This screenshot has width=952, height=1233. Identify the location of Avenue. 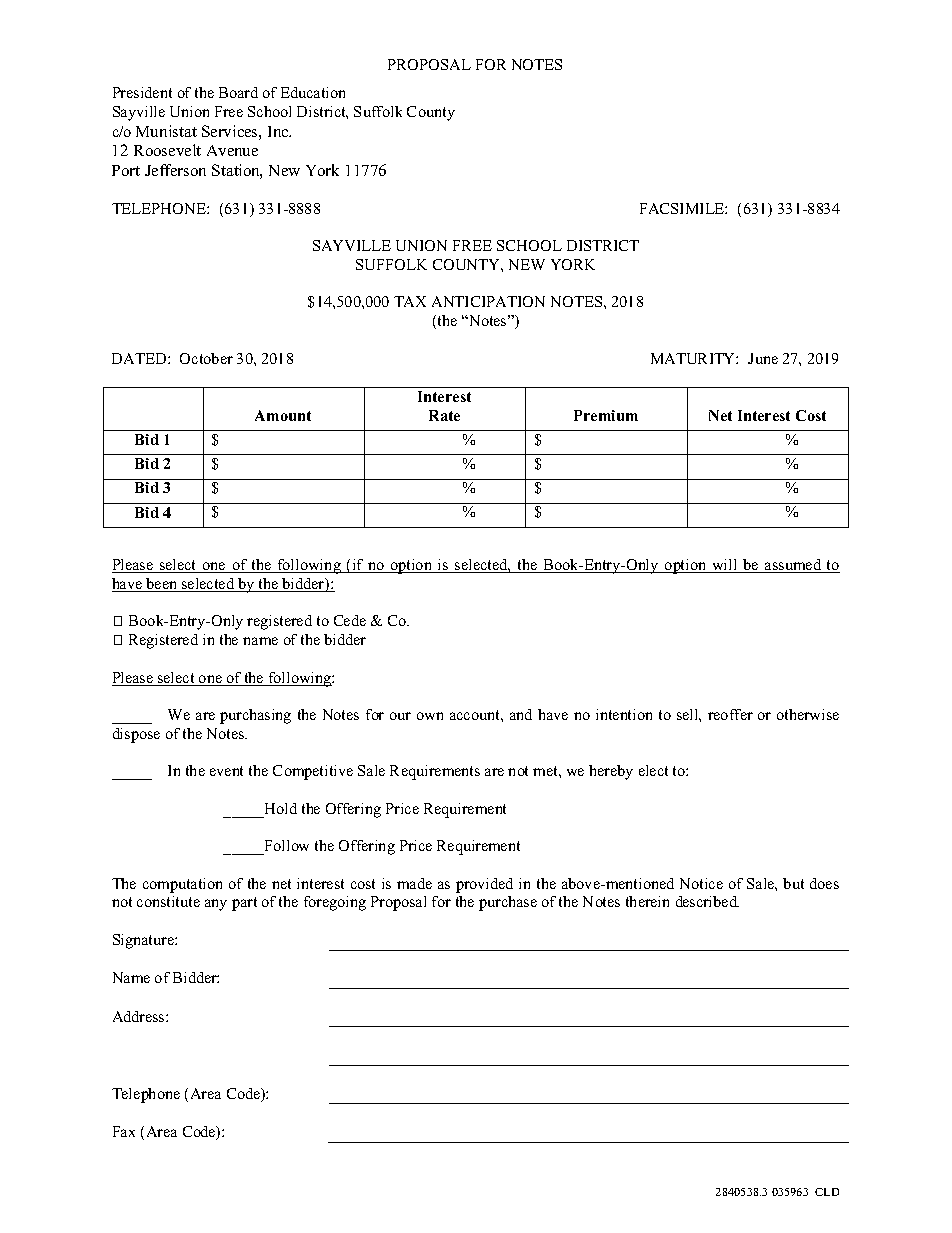
(232, 150).
